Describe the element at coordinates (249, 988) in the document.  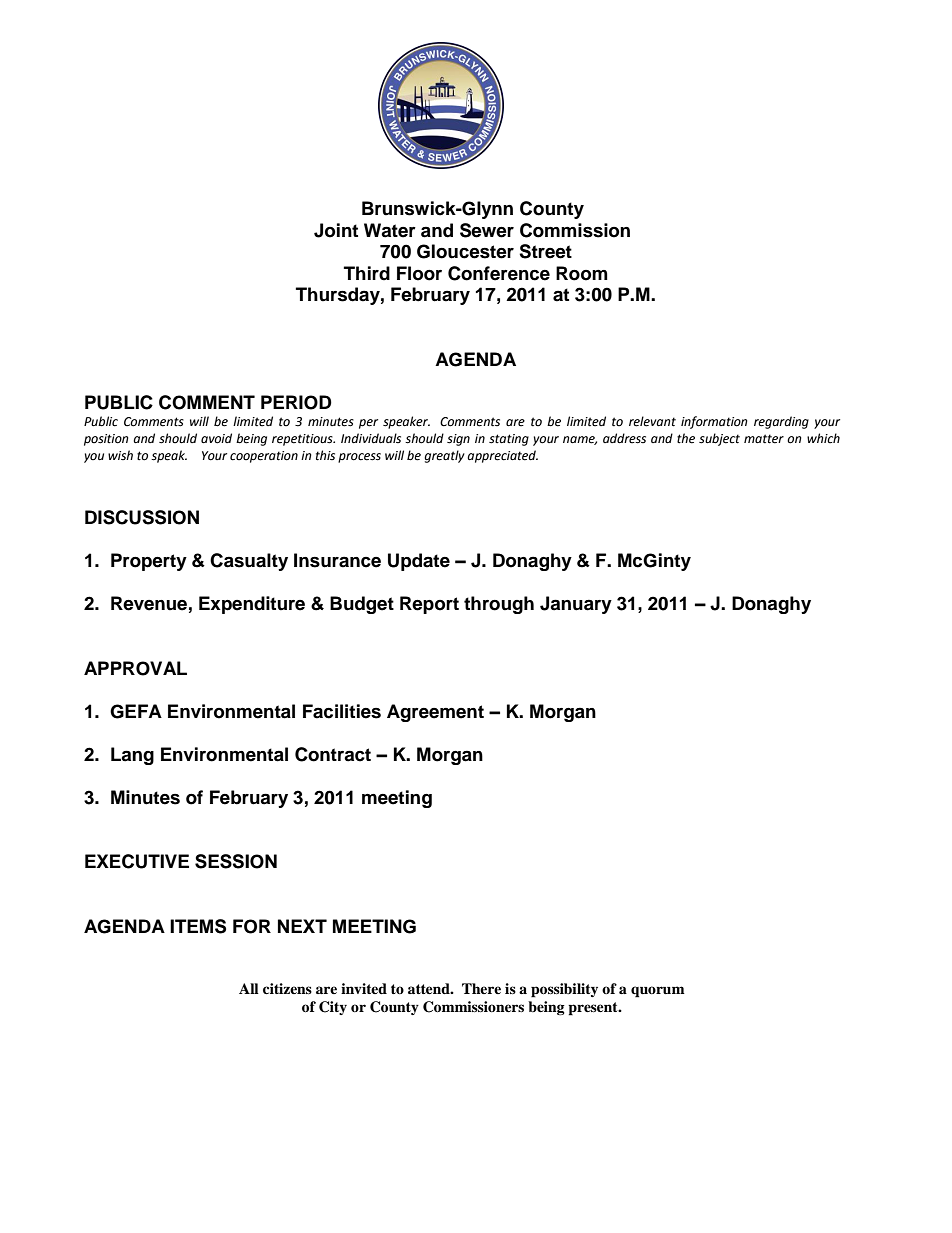
I see `All` at that location.
